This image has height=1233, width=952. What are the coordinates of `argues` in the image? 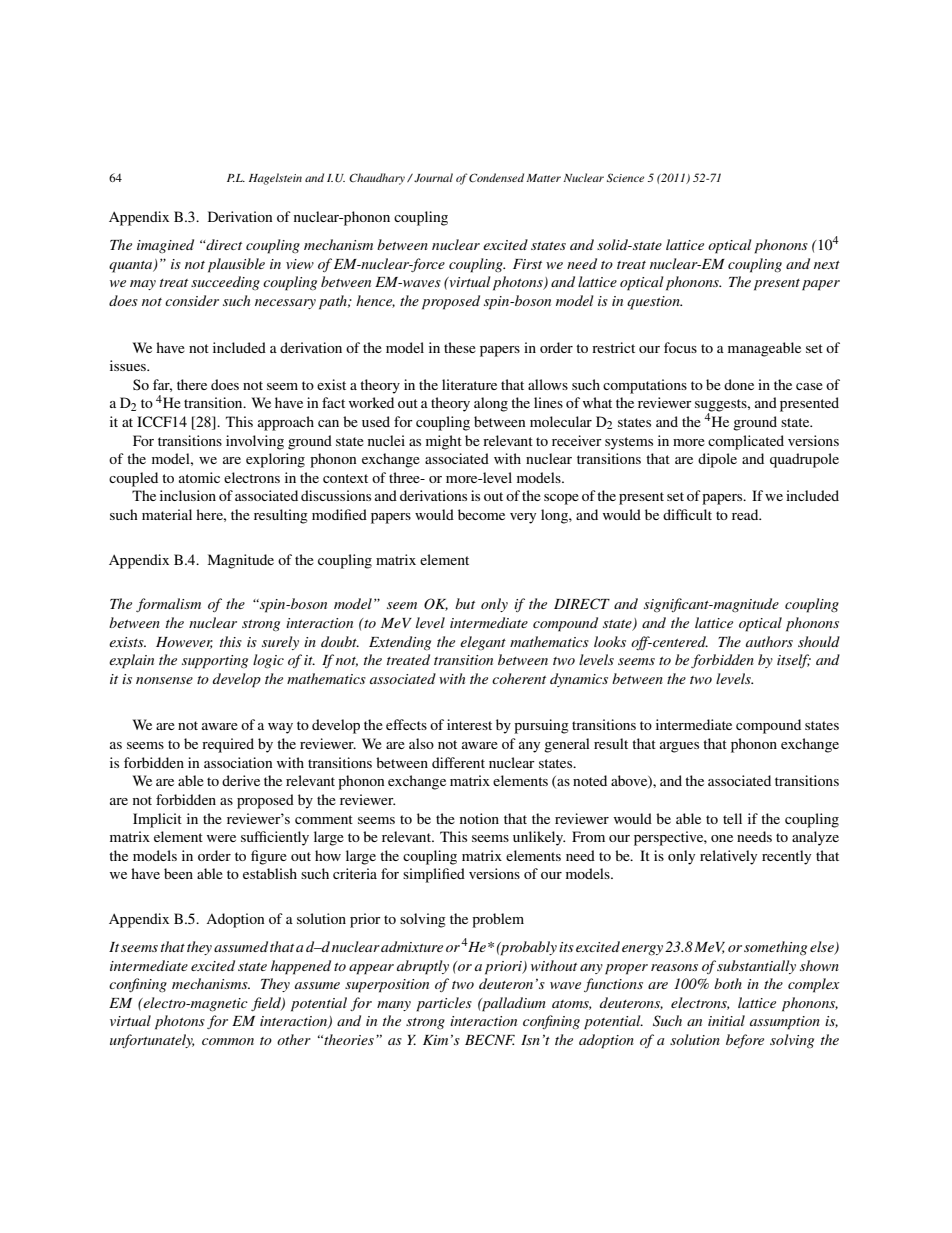 It's located at (679, 747).
